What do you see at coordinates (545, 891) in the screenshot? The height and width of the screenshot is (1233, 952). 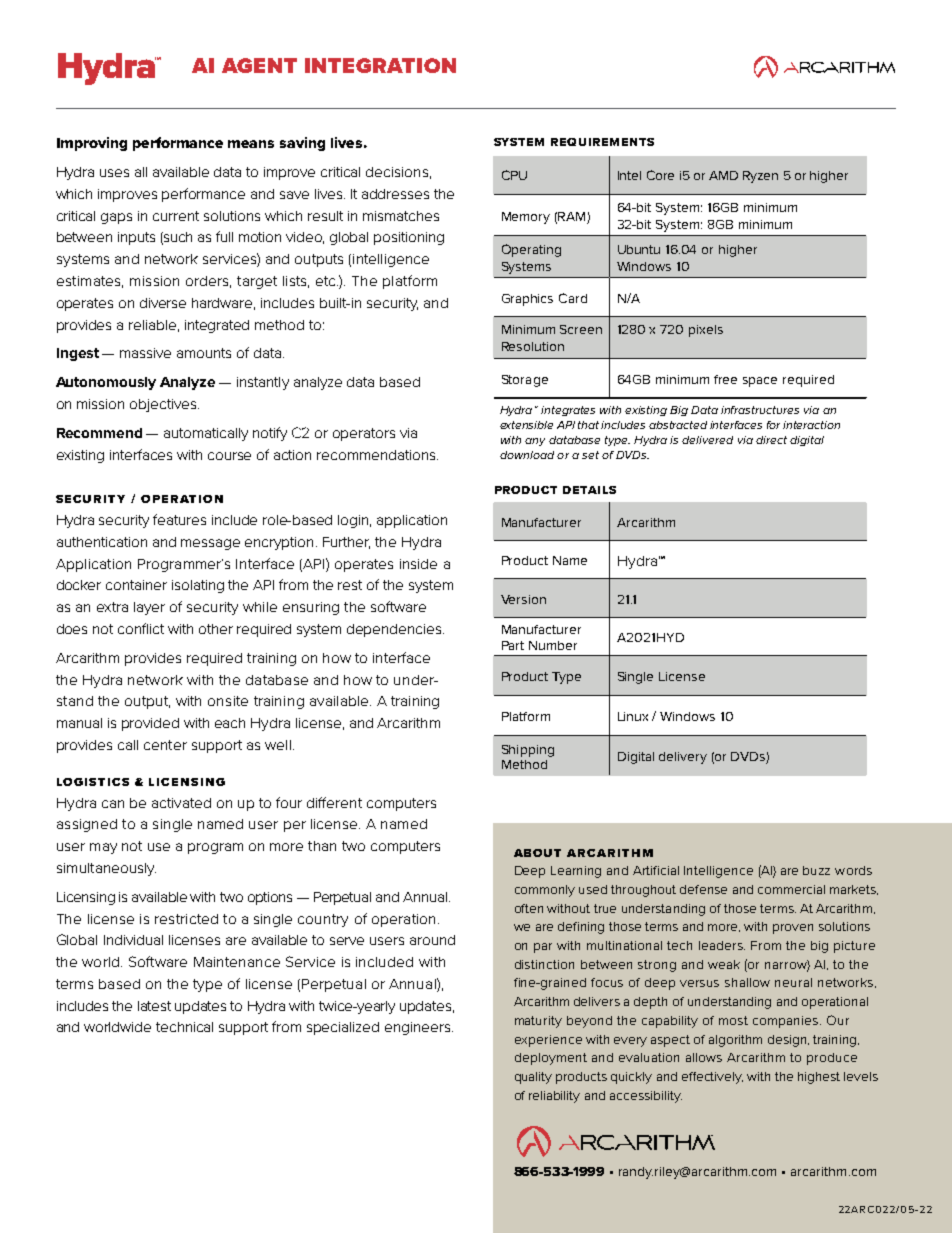 I see `commonly` at bounding box center [545, 891].
